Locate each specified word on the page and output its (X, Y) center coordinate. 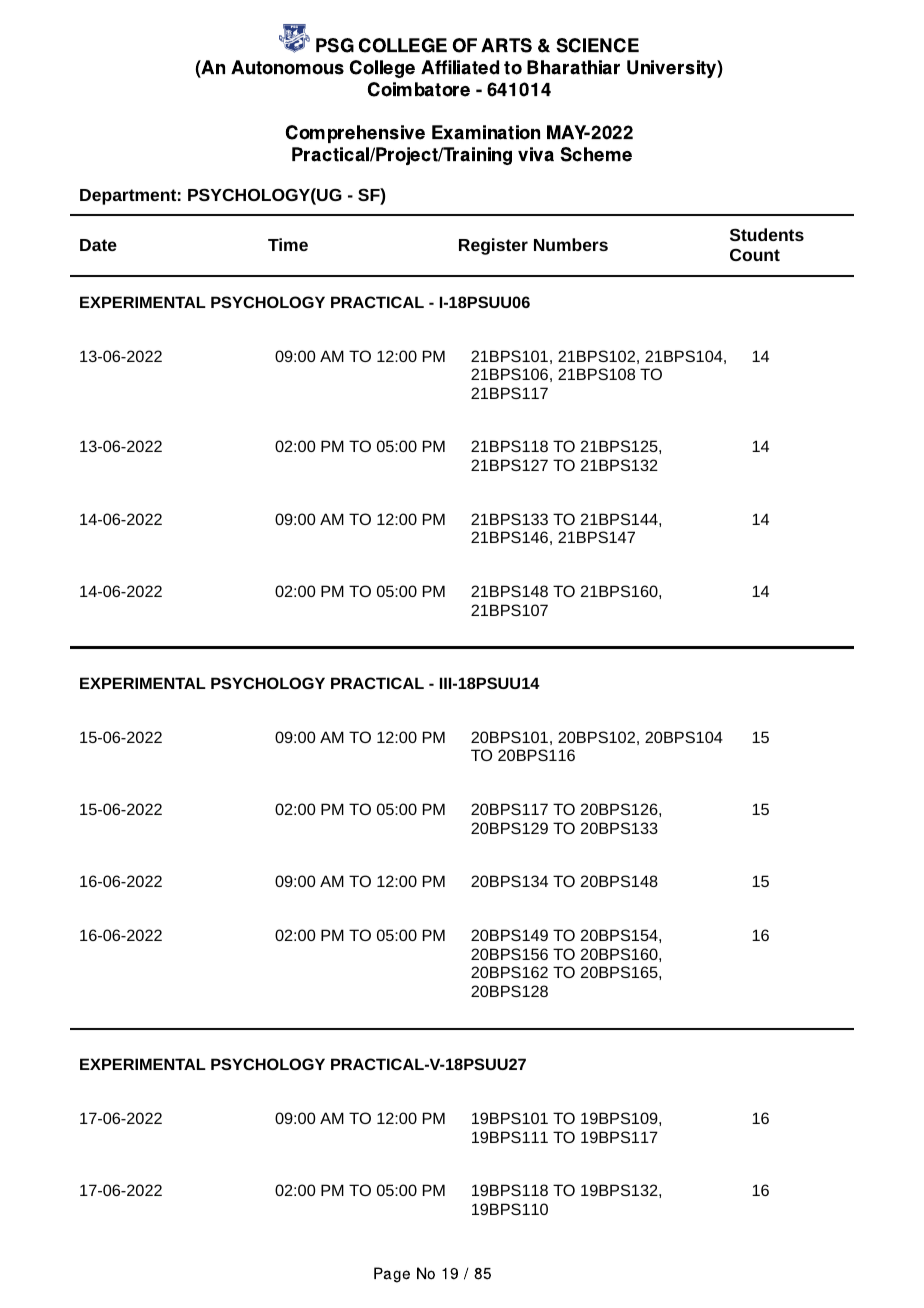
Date (98, 245)
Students (767, 234)
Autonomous (287, 67)
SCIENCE (597, 45)
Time (288, 244)
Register (493, 246)
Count (755, 255)
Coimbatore (419, 89)
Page (392, 1275)
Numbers (571, 244)
